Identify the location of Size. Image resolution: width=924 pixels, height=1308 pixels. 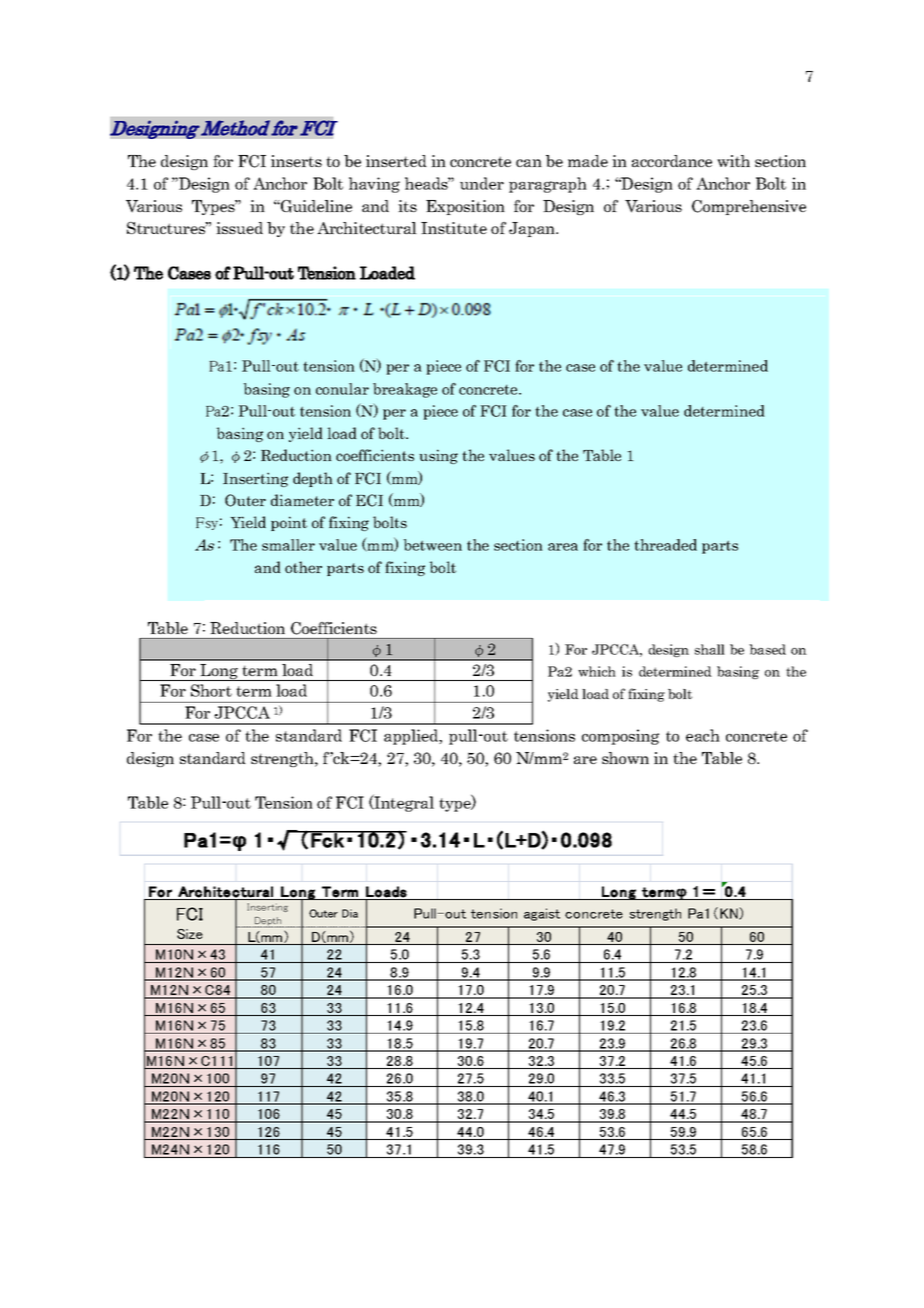
(190, 934).
